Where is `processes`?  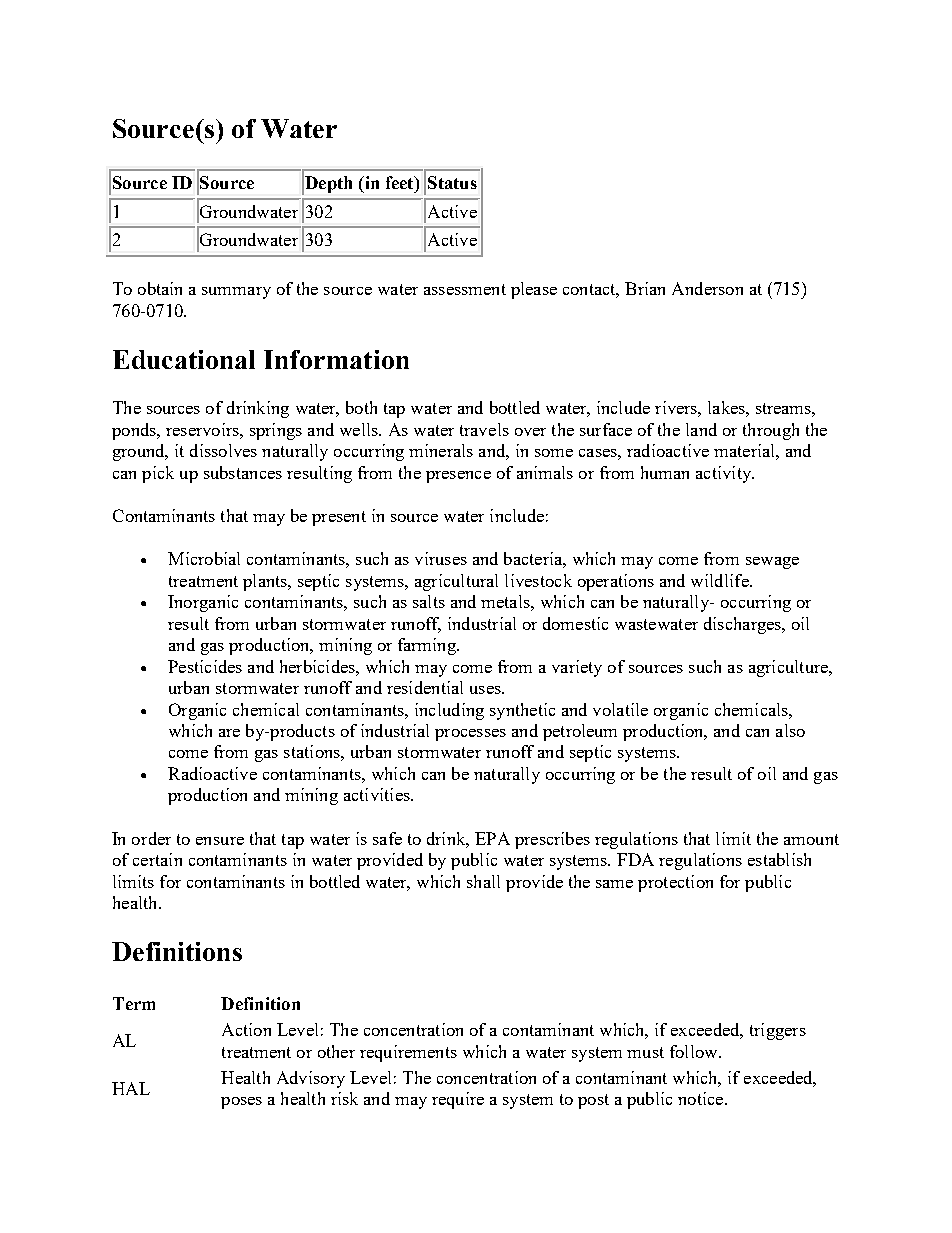 processes is located at coordinates (470, 735).
